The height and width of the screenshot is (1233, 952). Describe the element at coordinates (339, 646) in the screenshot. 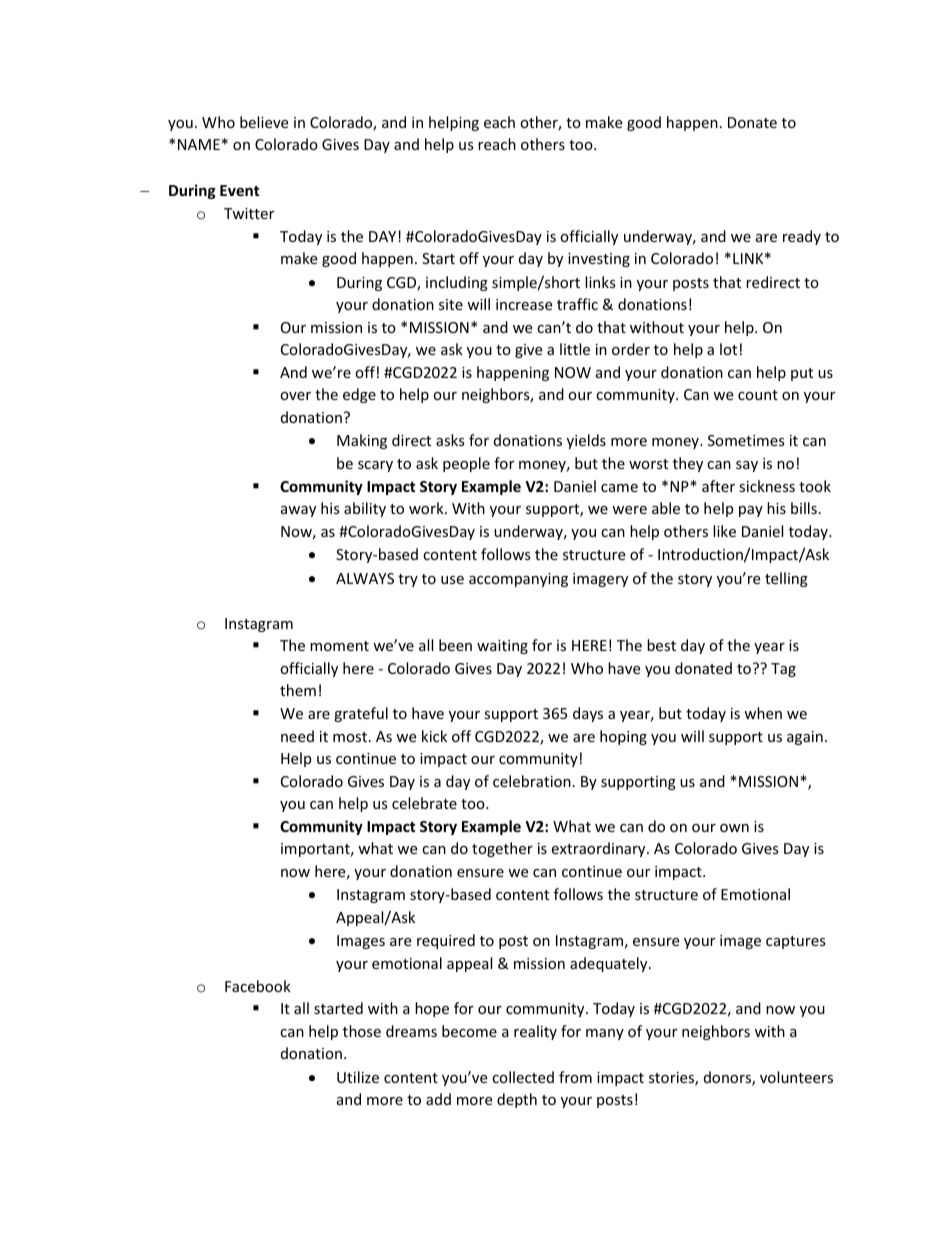

I see `moment` at that location.
